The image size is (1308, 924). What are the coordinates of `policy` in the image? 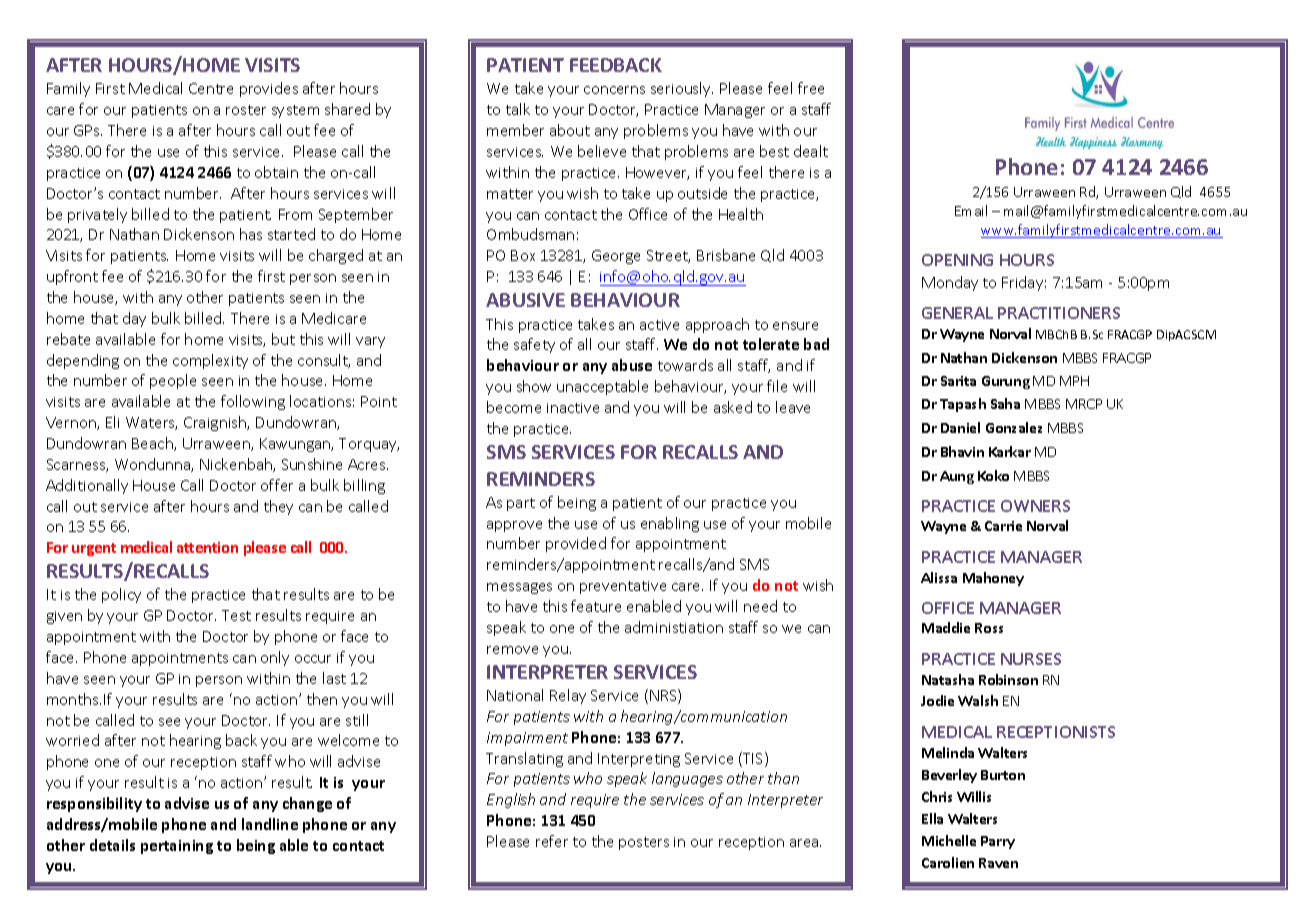 It's located at (121, 595).
